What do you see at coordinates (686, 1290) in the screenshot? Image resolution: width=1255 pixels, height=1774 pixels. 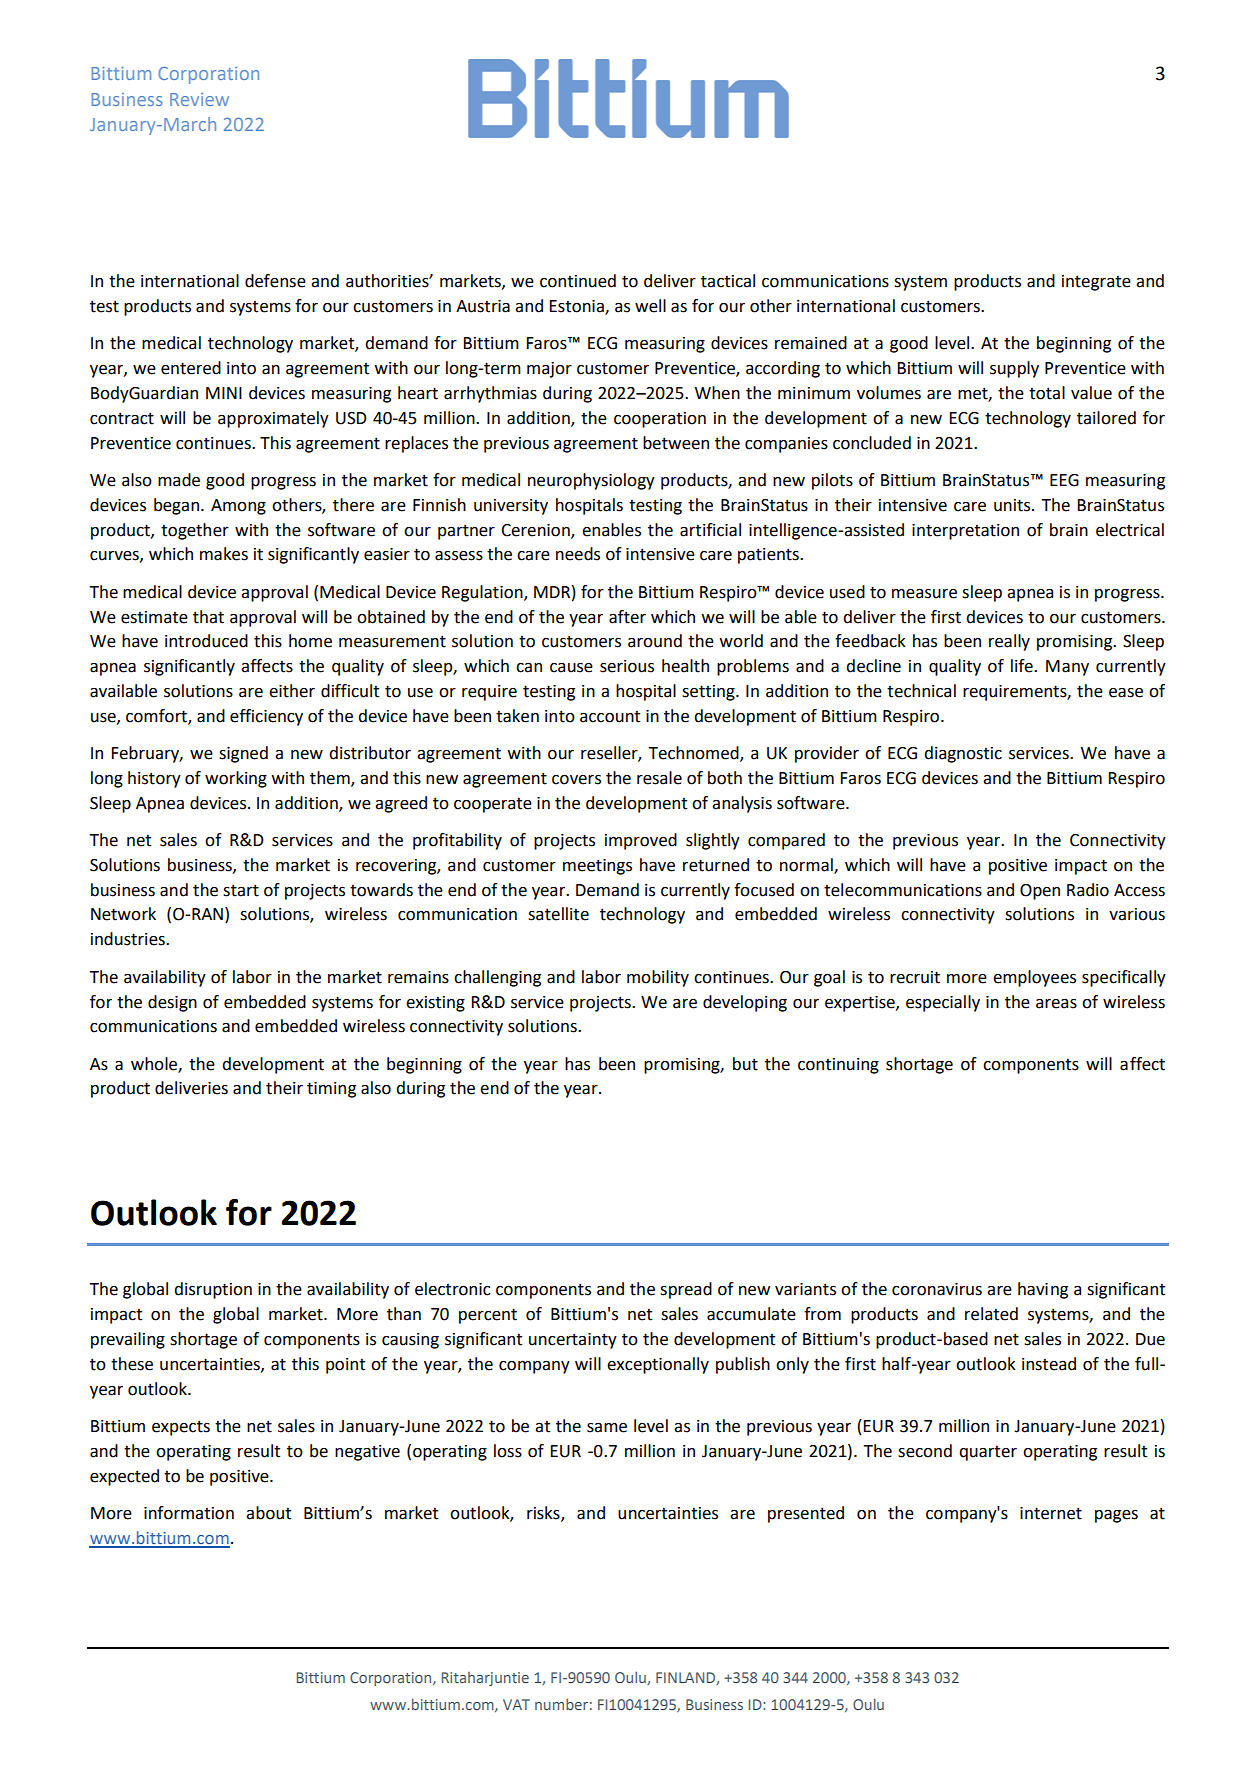 I see `spread` at bounding box center [686, 1290].
